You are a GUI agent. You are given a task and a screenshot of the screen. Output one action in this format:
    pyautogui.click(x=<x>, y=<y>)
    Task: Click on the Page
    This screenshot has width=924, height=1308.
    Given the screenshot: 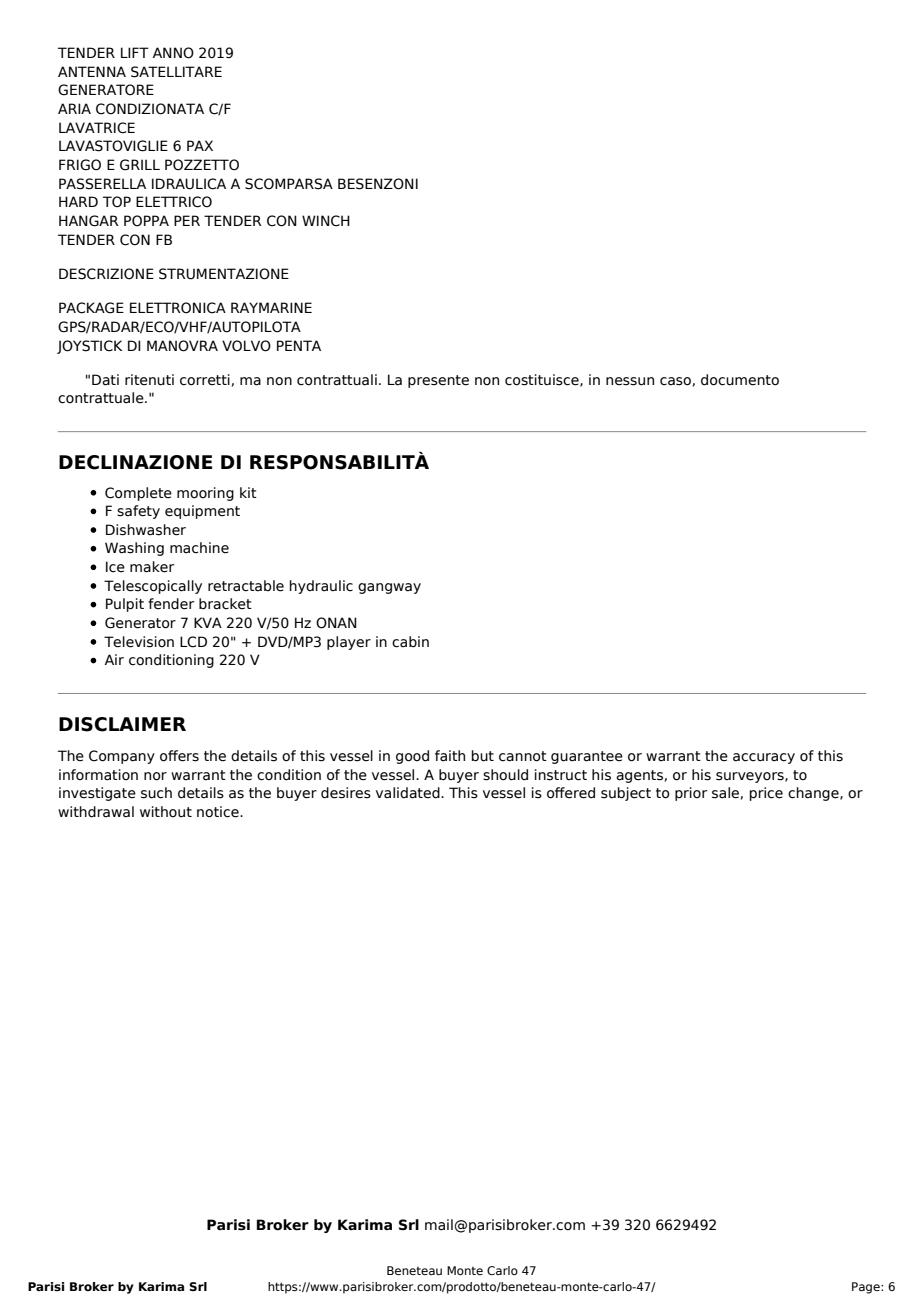 What is the action you would take?
    pyautogui.click(x=867, y=1288)
